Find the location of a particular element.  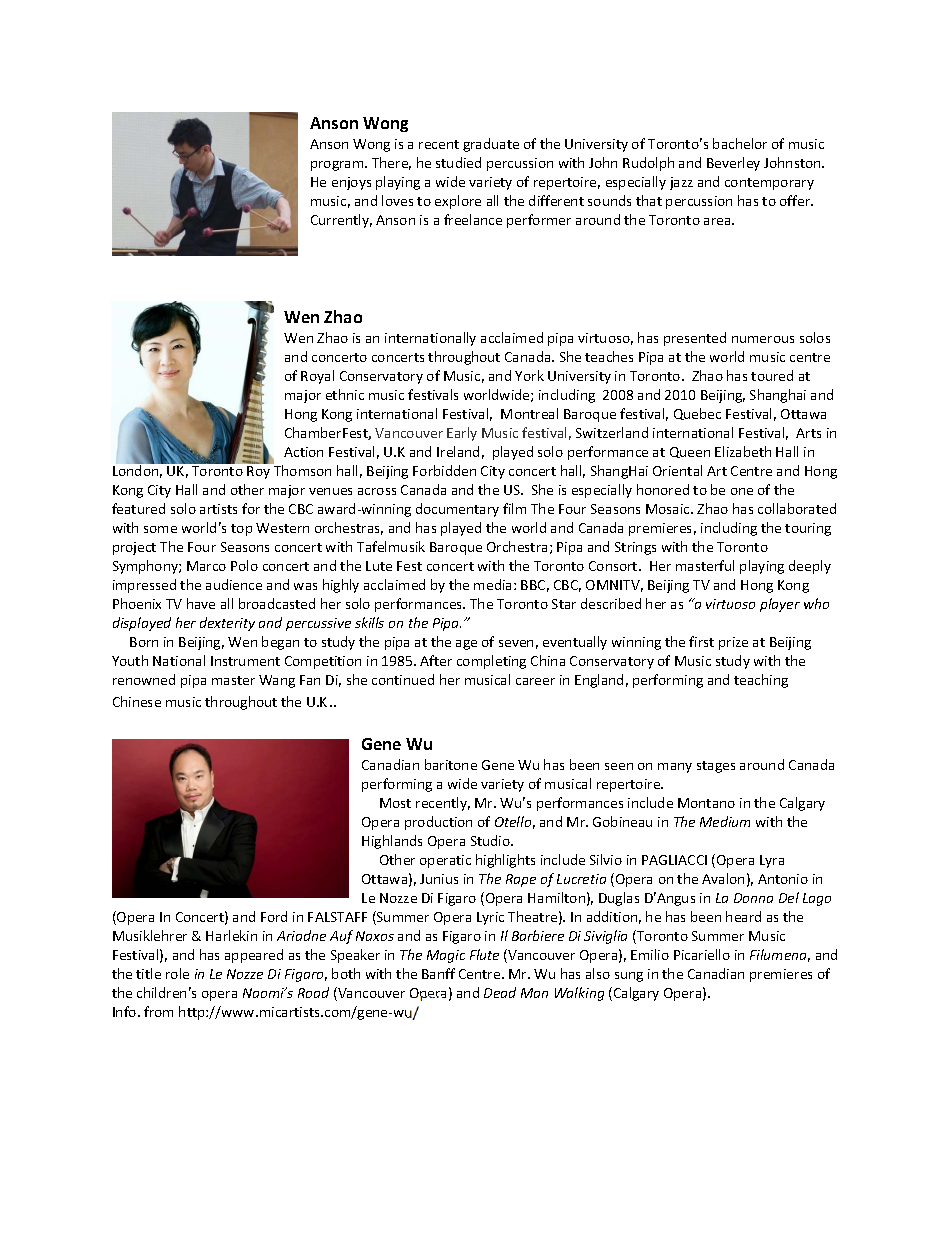

program is located at coordinates (338, 166).
